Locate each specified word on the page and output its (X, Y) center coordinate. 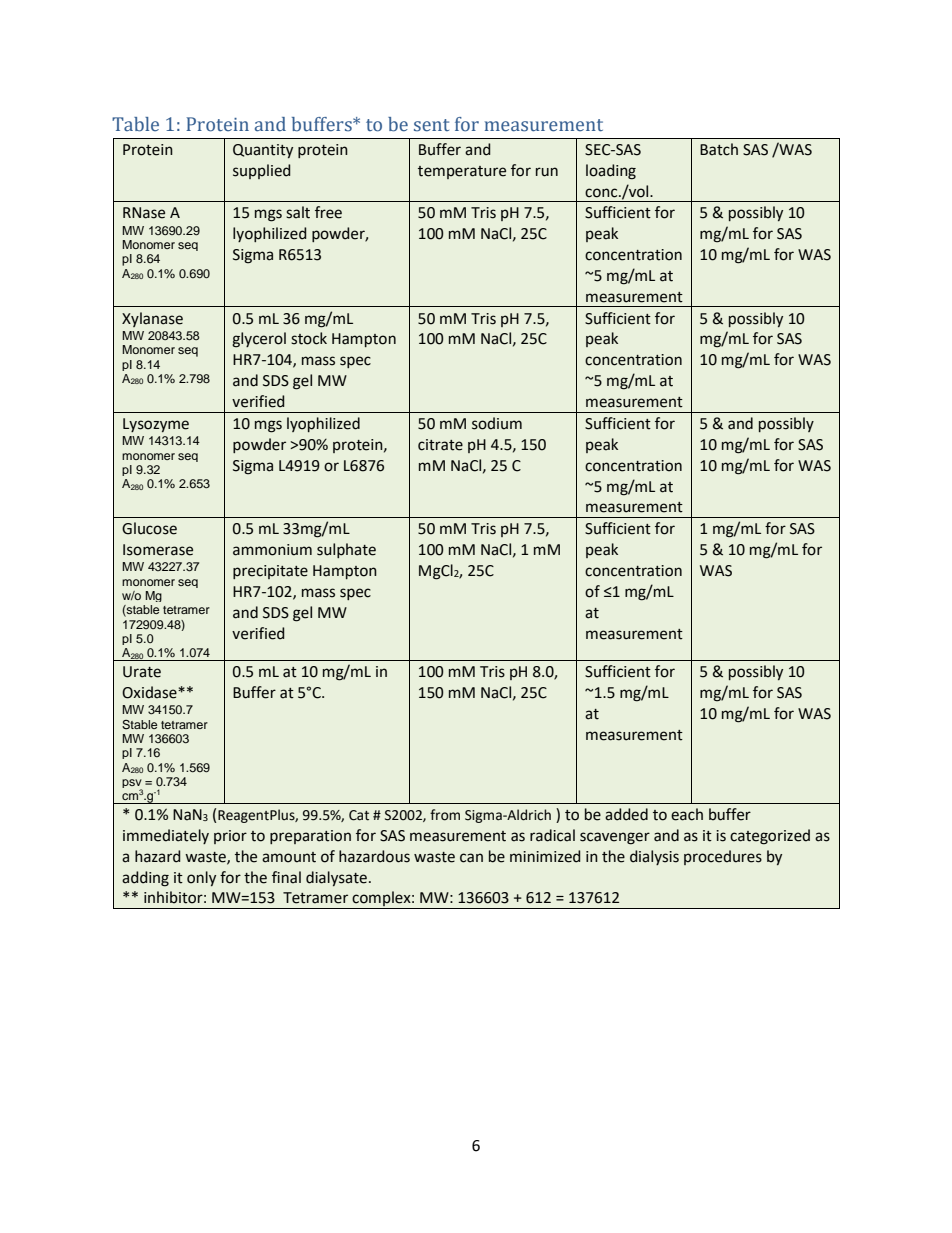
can (471, 858)
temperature (462, 172)
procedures (723, 857)
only (201, 878)
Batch (719, 149)
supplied (262, 171)
